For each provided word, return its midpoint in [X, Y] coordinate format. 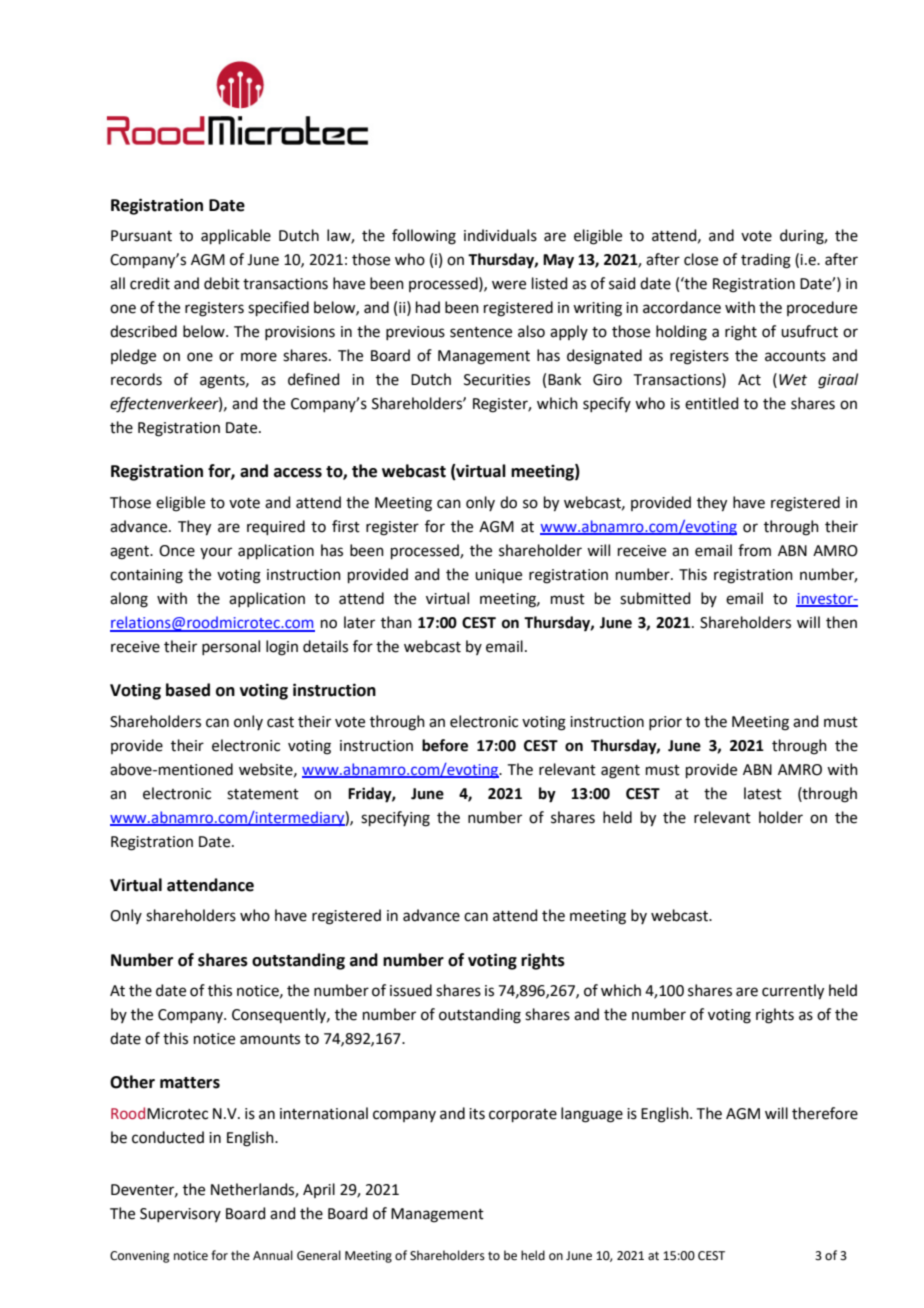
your [216, 553]
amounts [270, 1039]
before [445, 745]
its [477, 1114]
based [188, 690]
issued [411, 990]
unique [498, 576]
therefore [825, 1113]
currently [793, 992]
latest [763, 793]
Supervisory [180, 1215]
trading [766, 261]
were [509, 285]
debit [222, 283]
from [754, 550]
